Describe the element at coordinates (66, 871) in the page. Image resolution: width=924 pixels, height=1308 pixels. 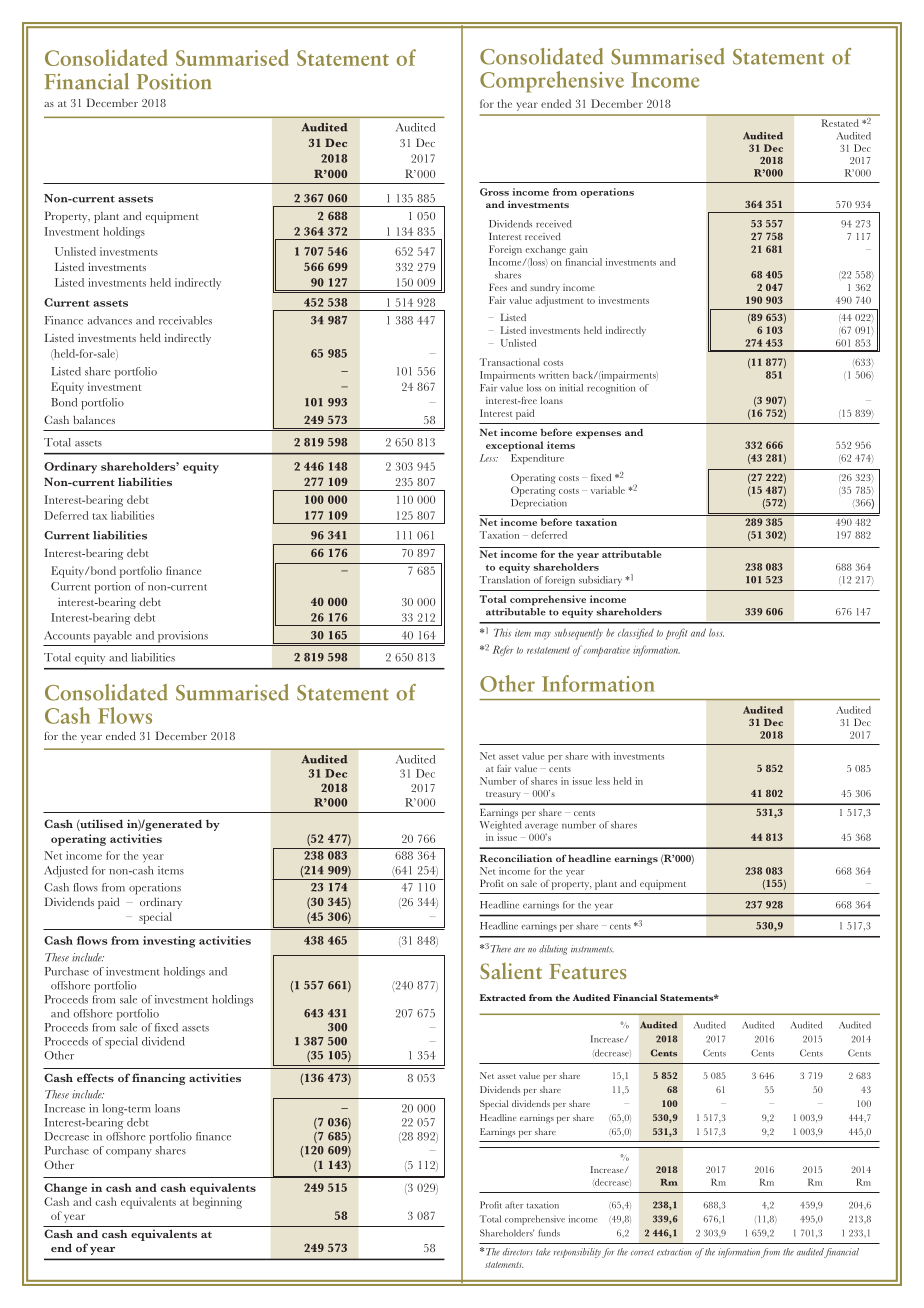
I see `Adjusted` at that location.
